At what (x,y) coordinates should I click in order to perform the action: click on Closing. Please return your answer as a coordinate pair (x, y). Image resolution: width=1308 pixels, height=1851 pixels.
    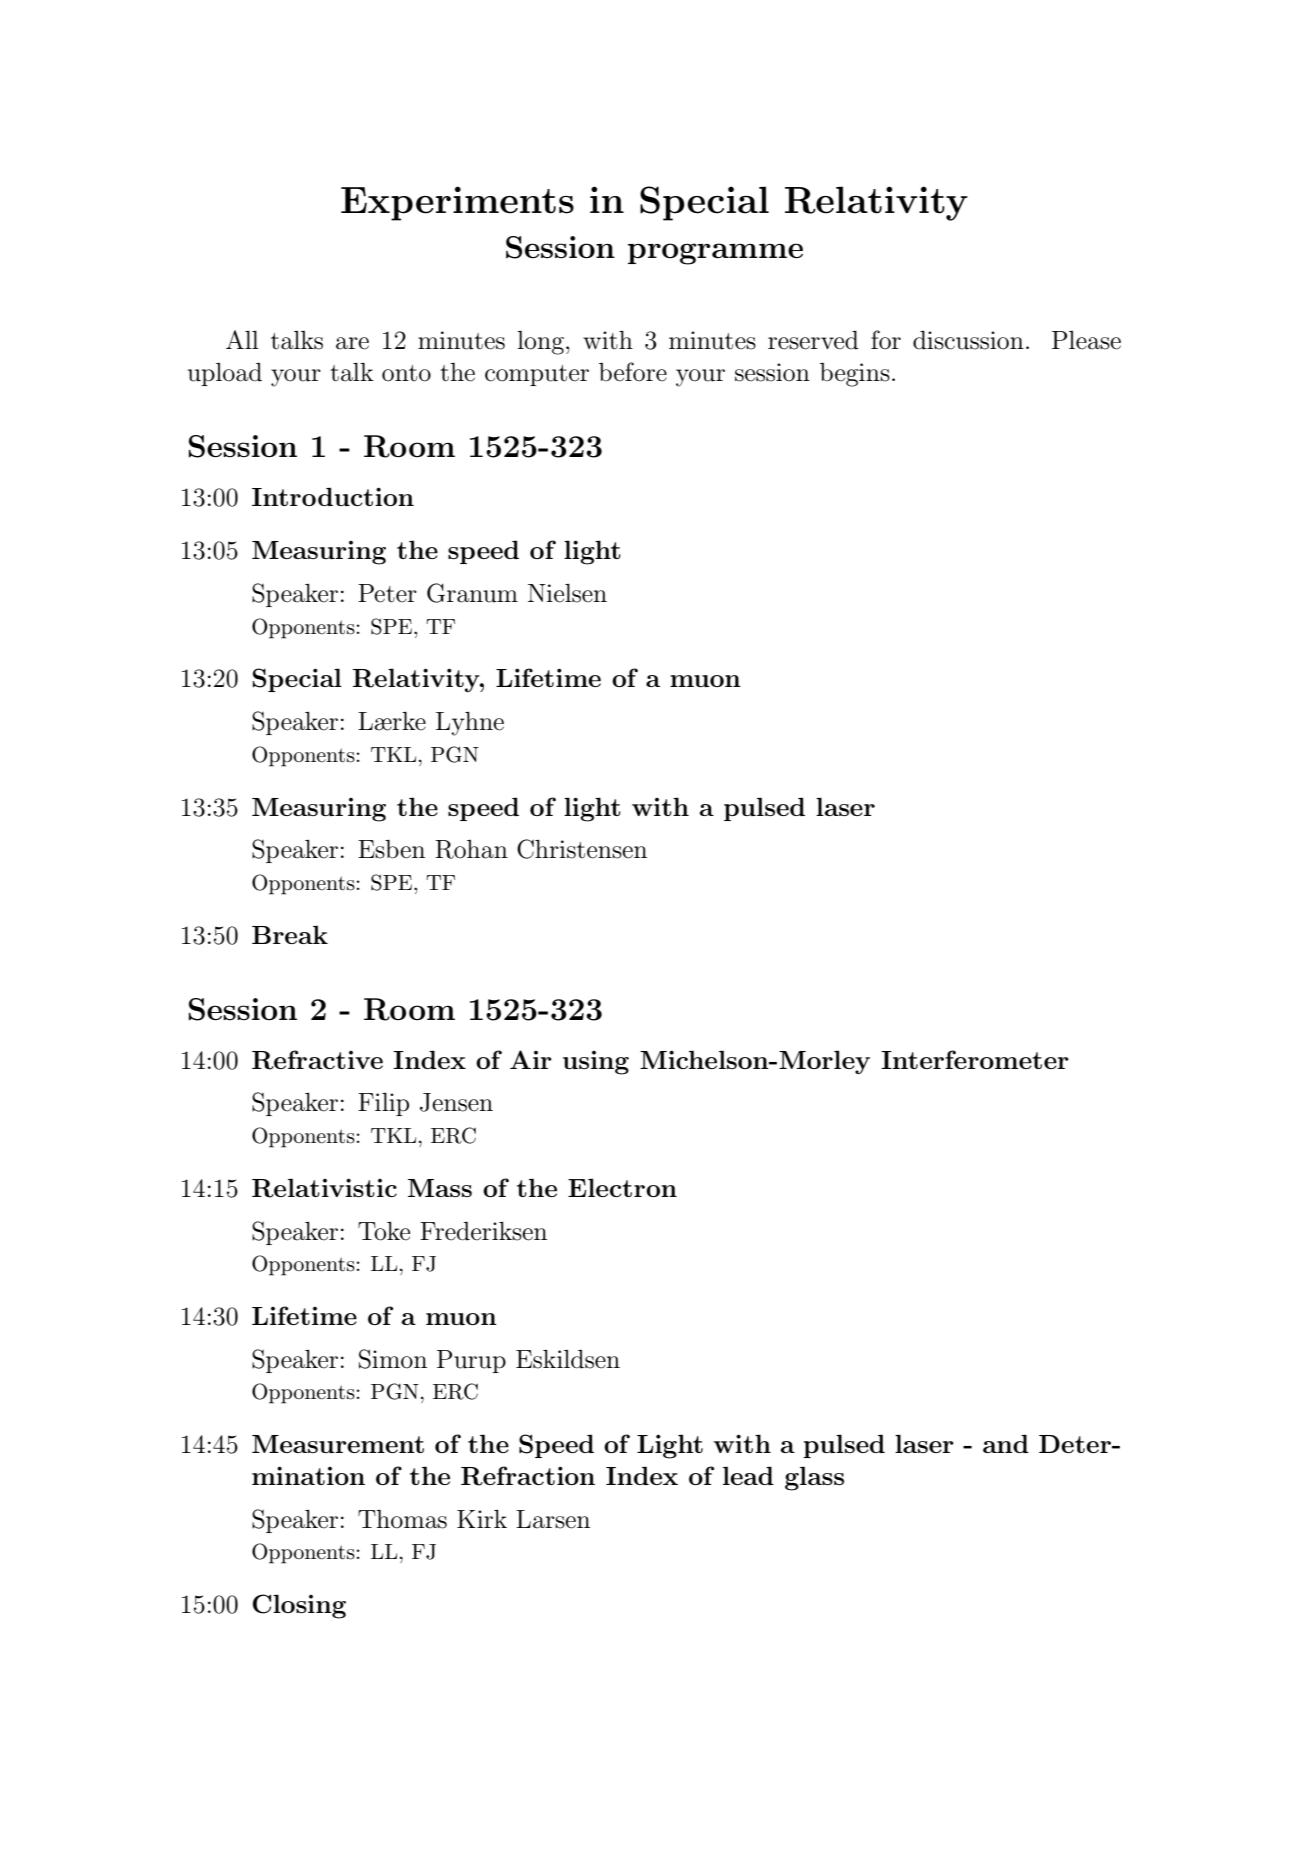
    Looking at the image, I should click on (299, 1606).
